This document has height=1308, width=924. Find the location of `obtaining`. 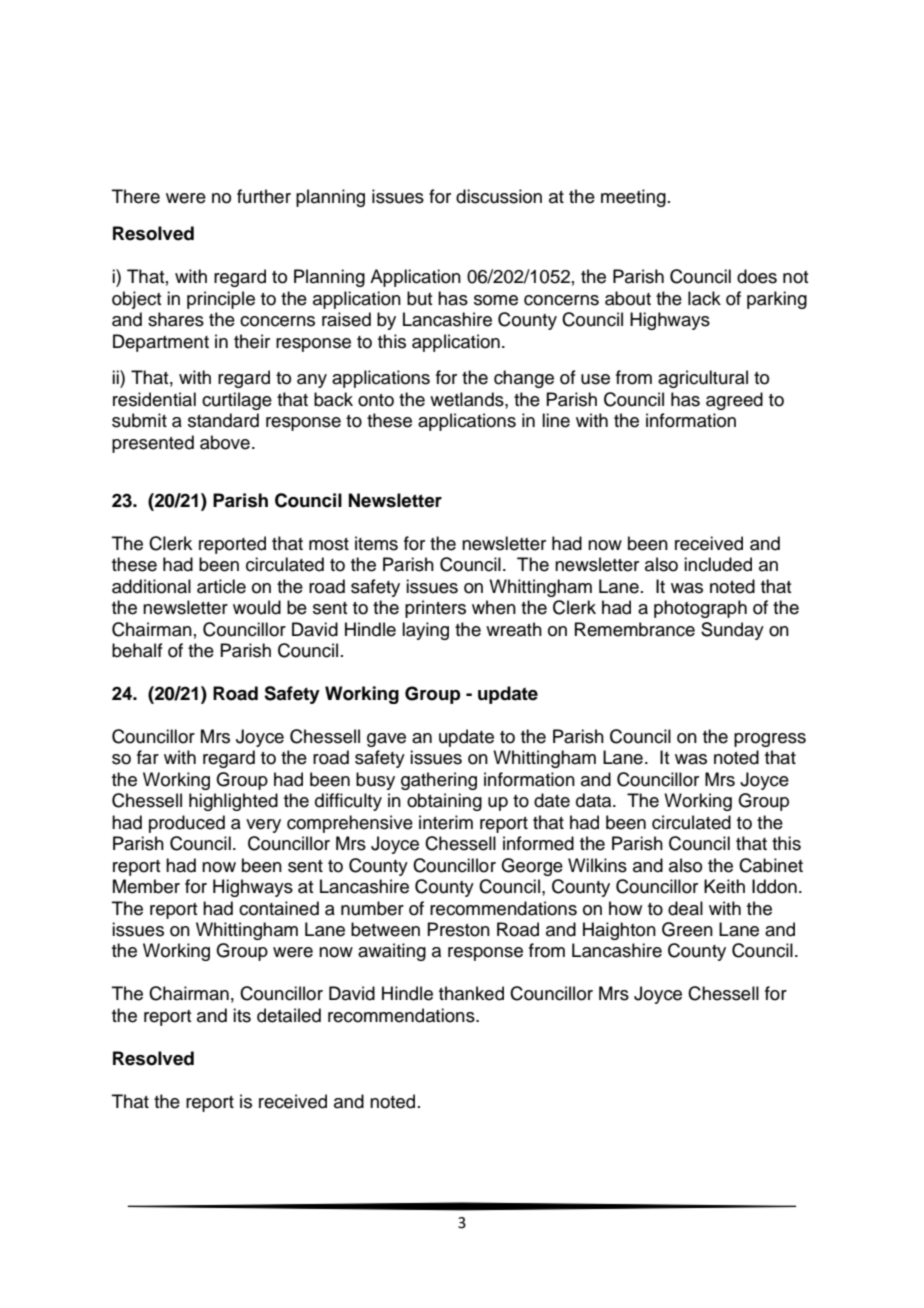

obtaining is located at coordinates (444, 802).
